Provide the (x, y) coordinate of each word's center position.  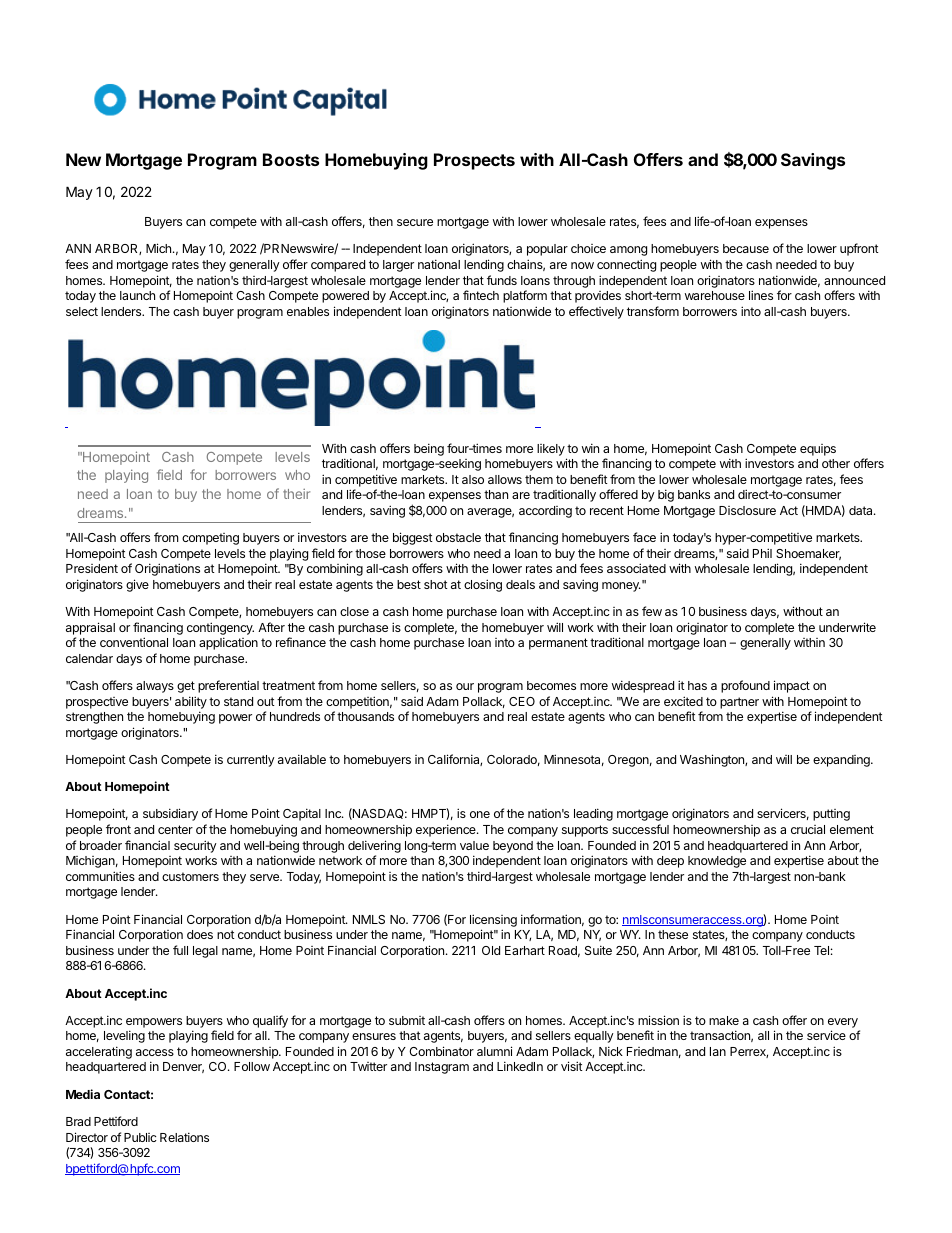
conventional (134, 642)
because (746, 248)
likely (551, 450)
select (82, 311)
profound (745, 686)
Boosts (291, 159)
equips (818, 450)
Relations (184, 1137)
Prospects (474, 161)
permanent (558, 644)
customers (190, 876)
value (474, 845)
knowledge (717, 862)
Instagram (442, 1068)
